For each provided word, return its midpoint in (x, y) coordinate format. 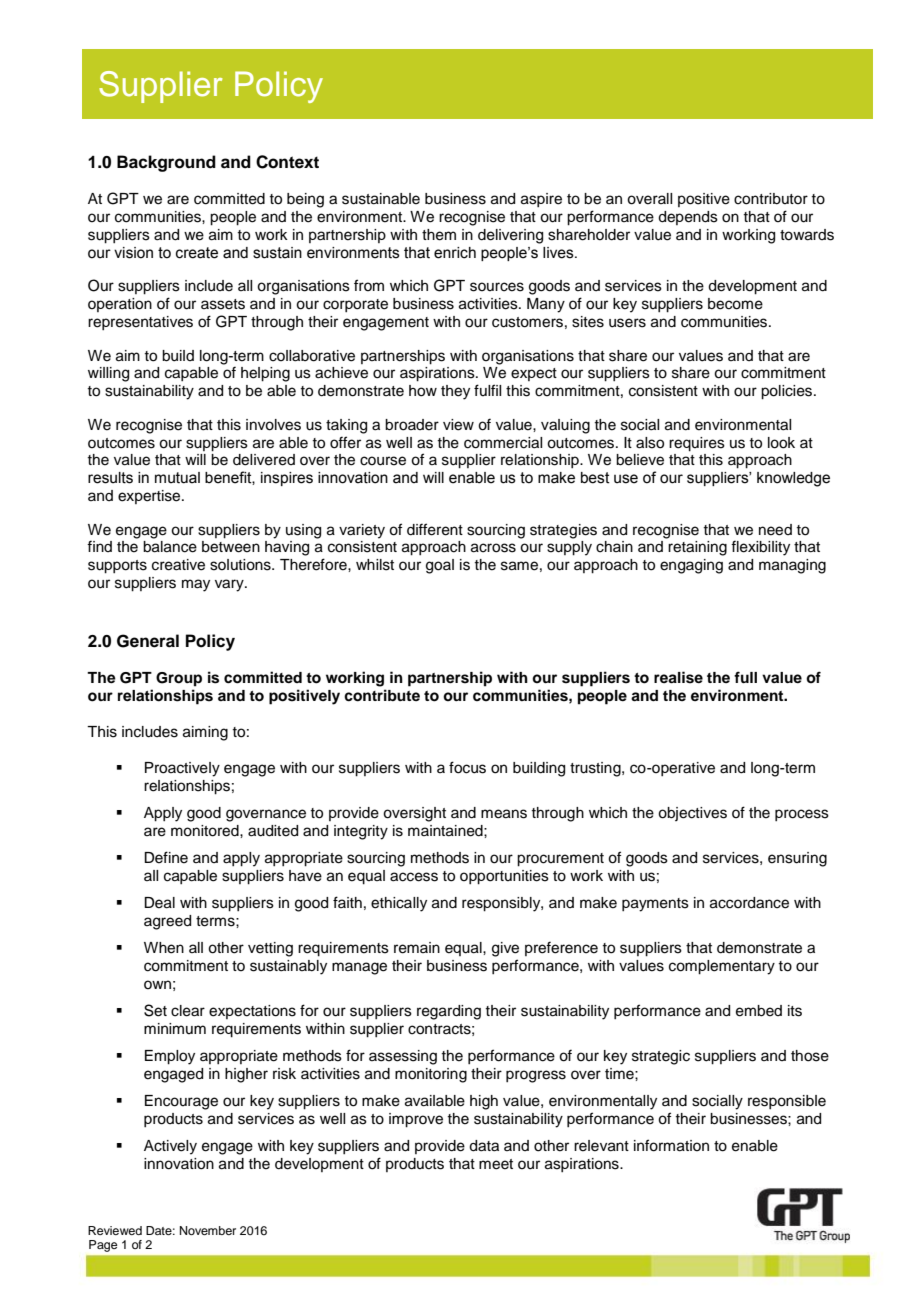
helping (265, 374)
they (455, 392)
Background (166, 163)
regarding (449, 1012)
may (196, 585)
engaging (691, 566)
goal (440, 566)
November (208, 1230)
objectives (692, 814)
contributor (771, 199)
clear (188, 1011)
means (504, 814)
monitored (206, 831)
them (439, 235)
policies (788, 392)
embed (759, 1011)
